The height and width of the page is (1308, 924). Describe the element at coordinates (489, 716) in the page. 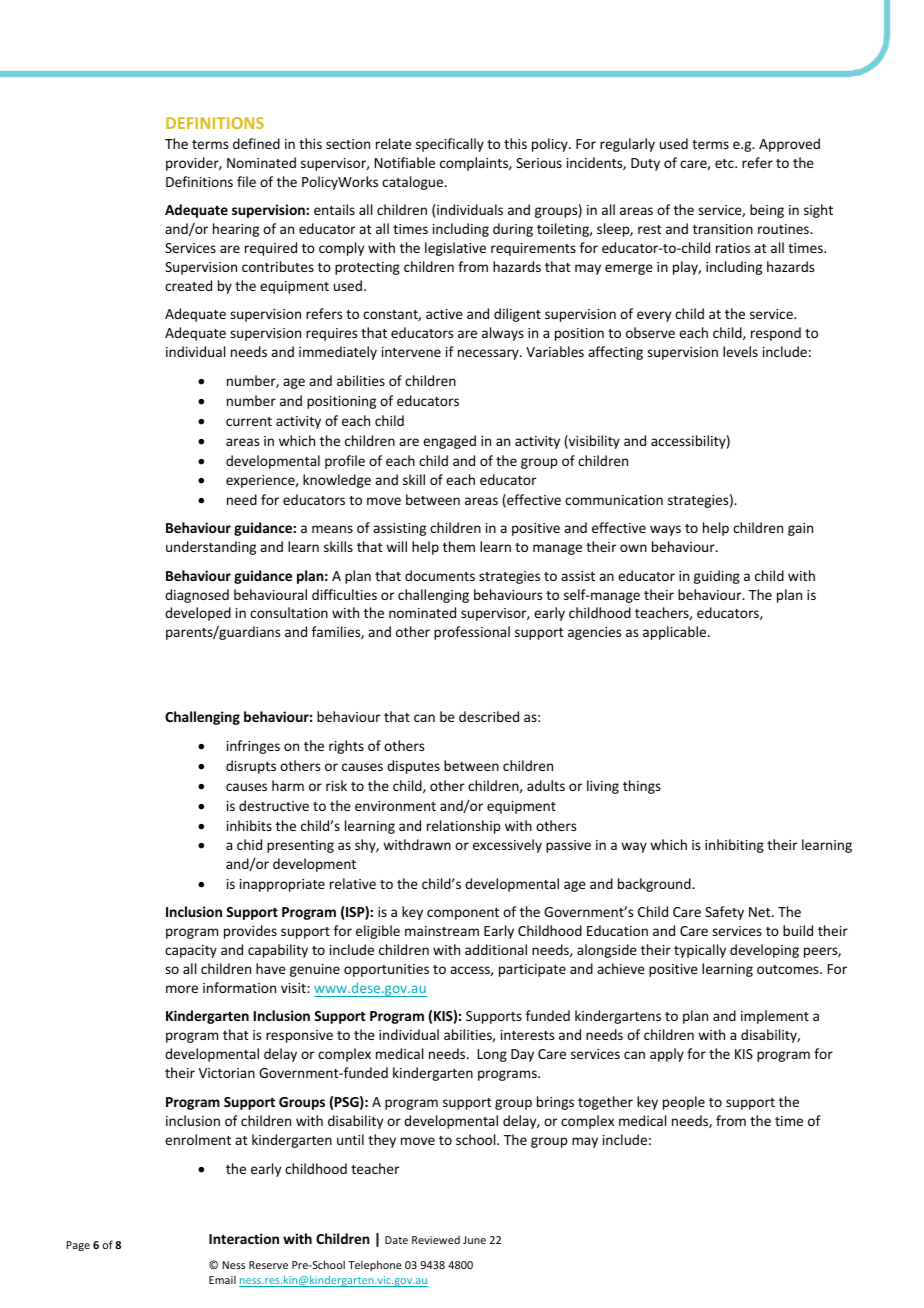

I see `described` at that location.
